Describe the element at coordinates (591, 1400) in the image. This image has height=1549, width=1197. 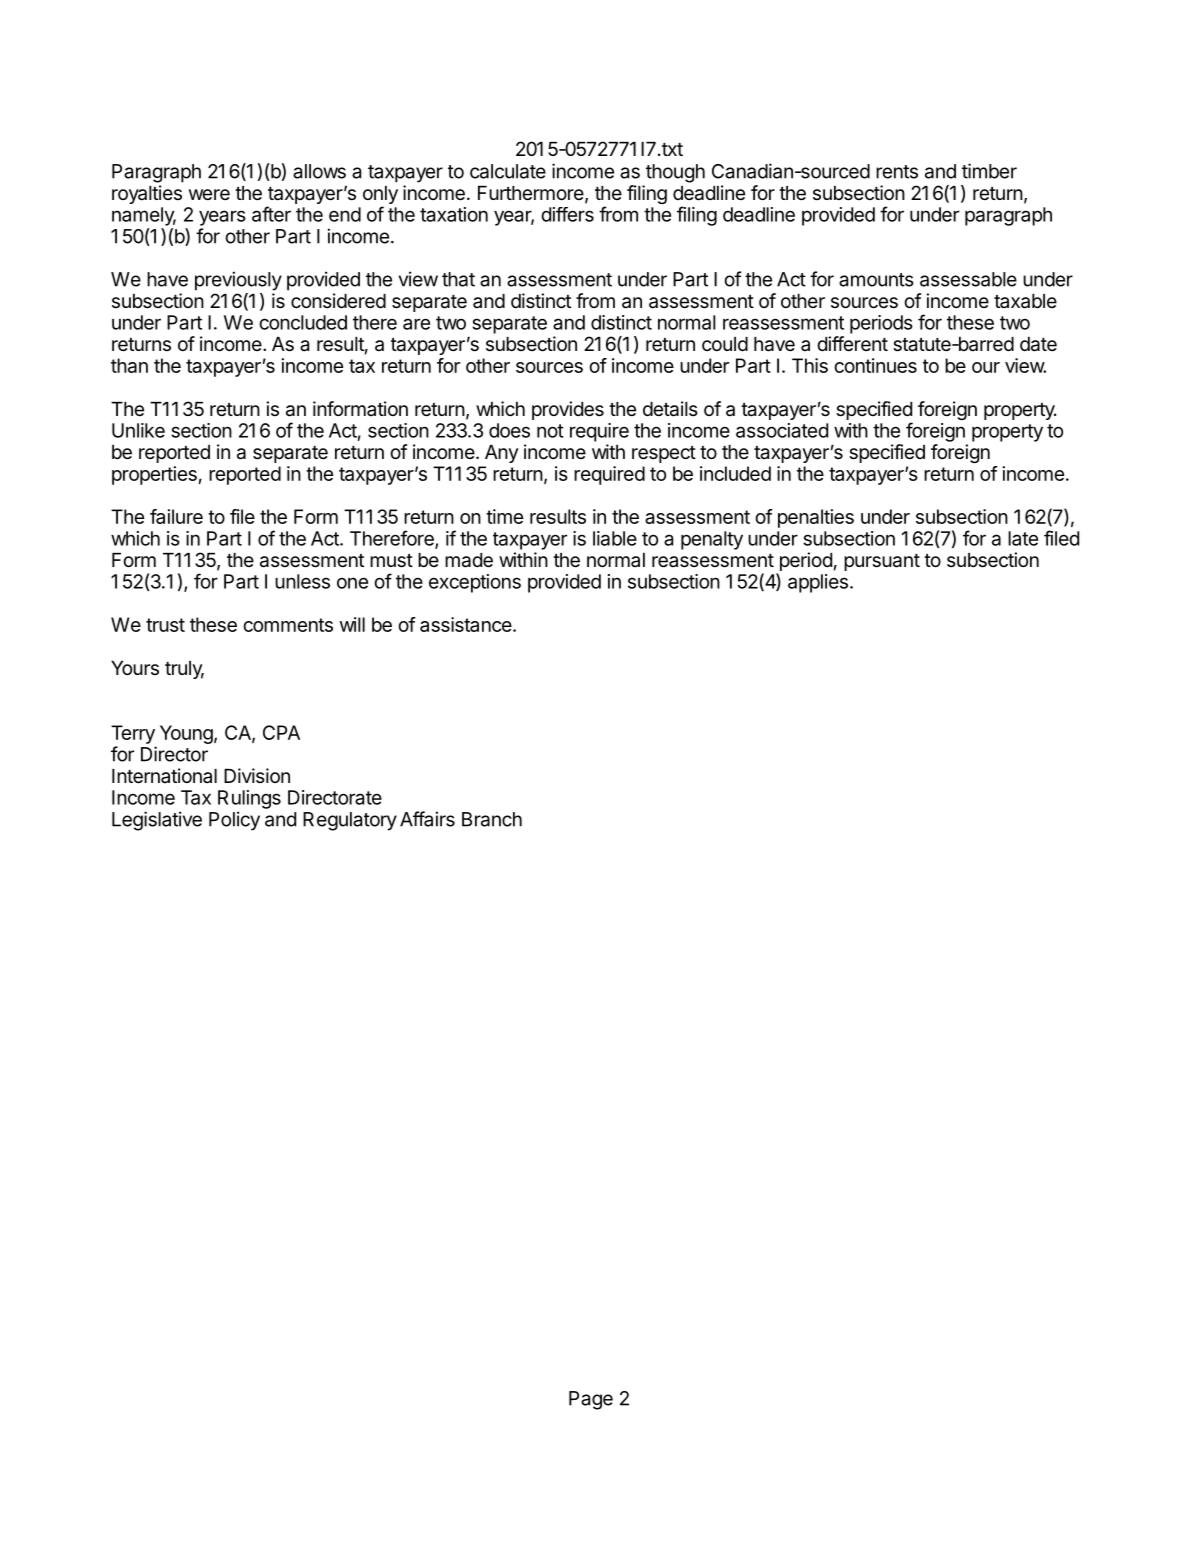
I see `Page` at that location.
